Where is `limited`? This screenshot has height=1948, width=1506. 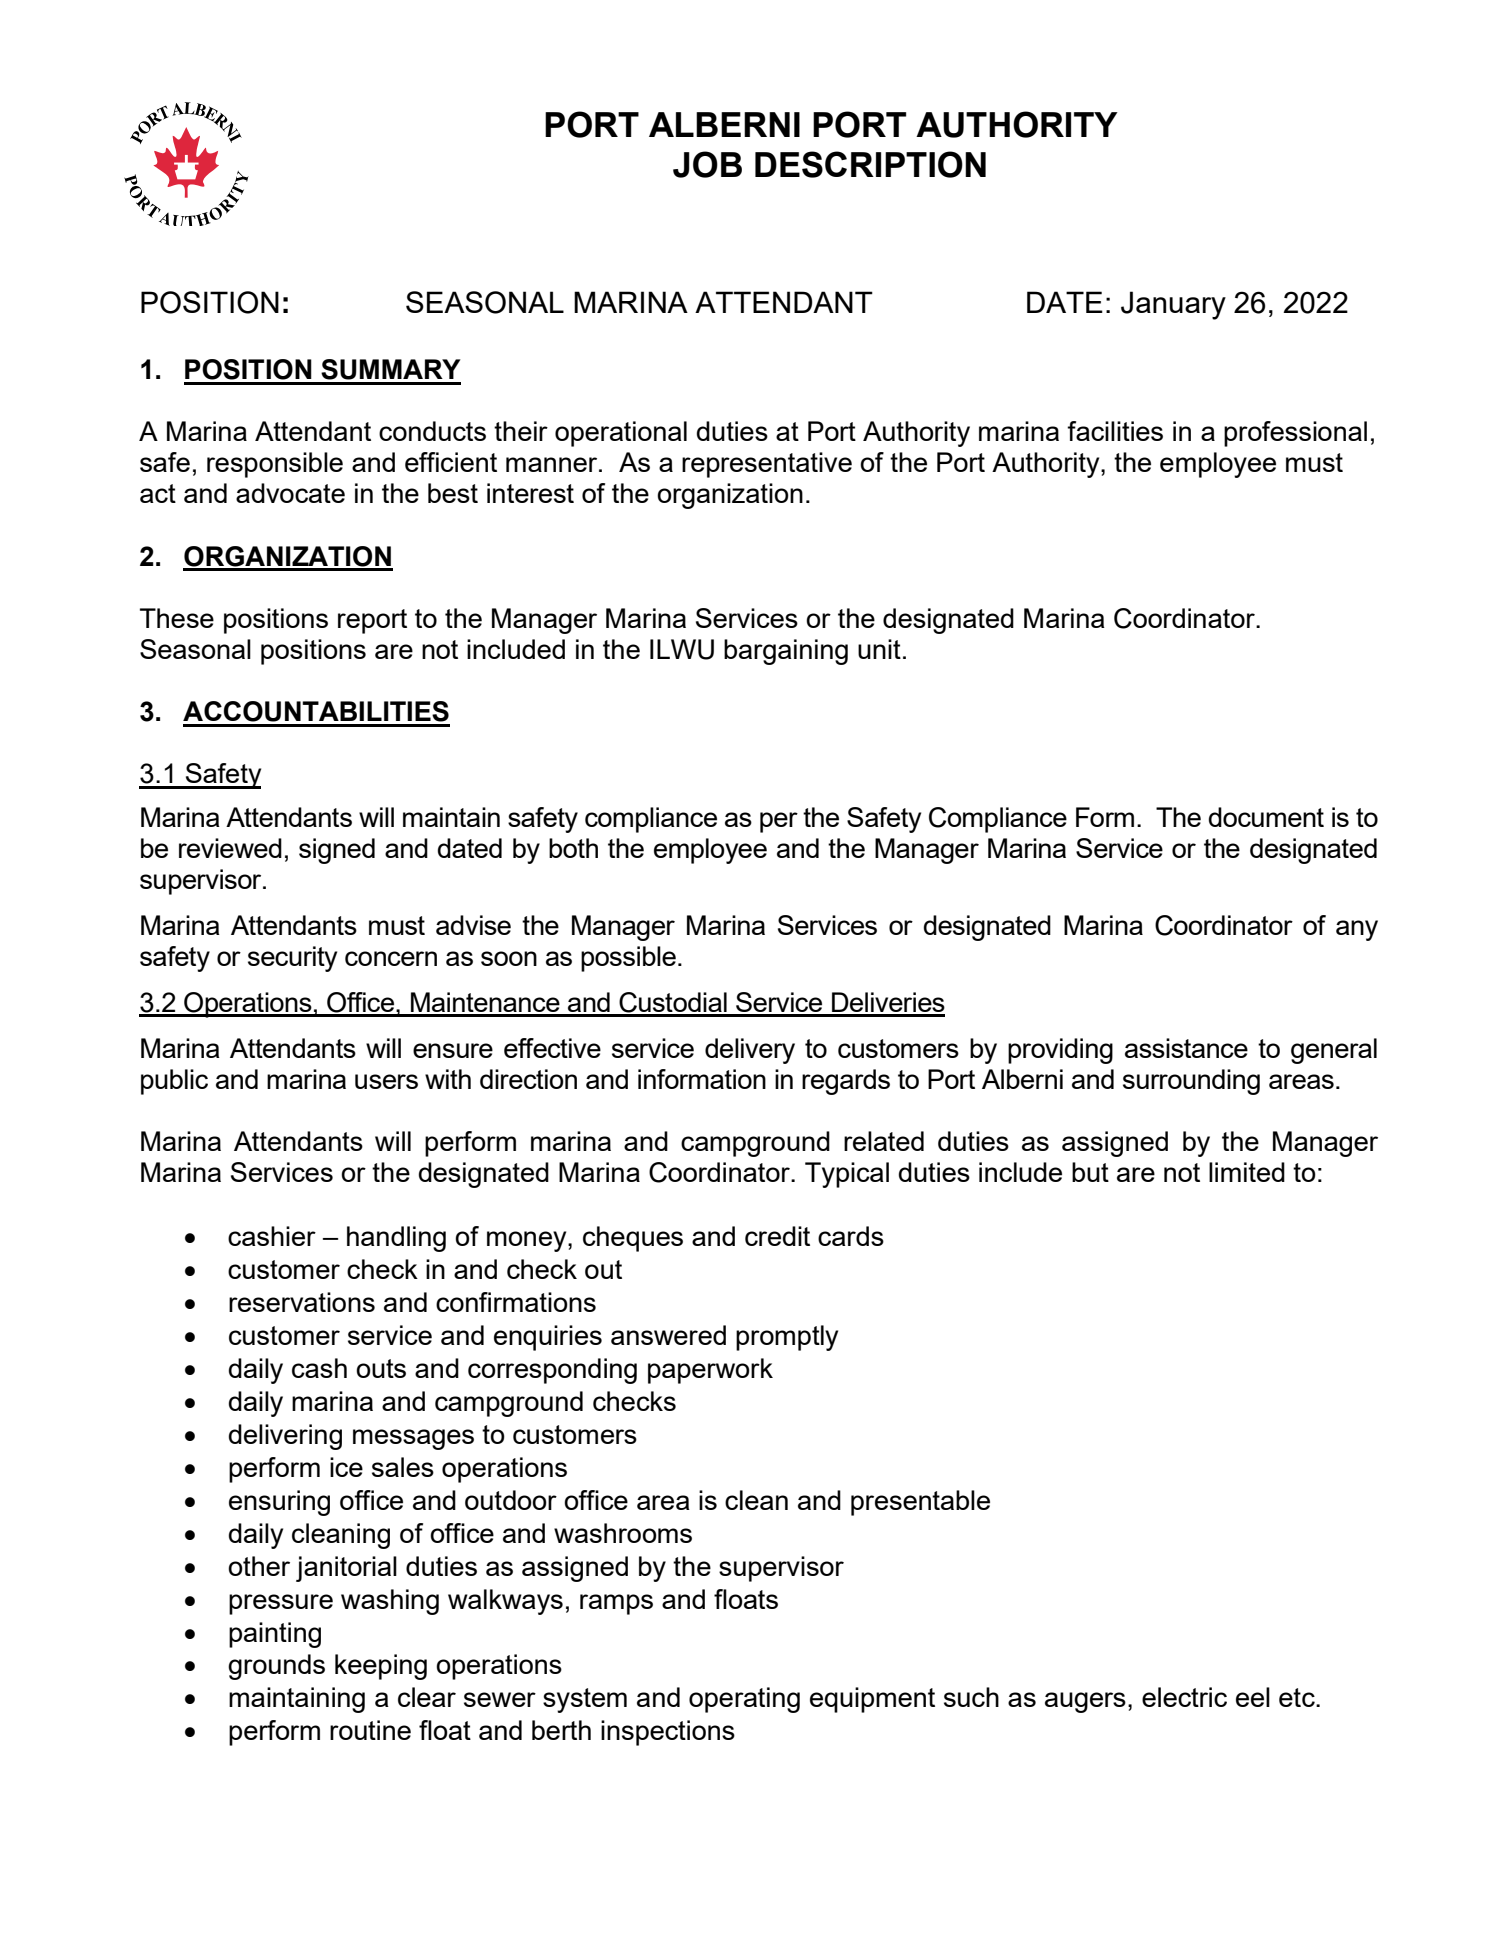
limited is located at coordinates (1247, 1172).
